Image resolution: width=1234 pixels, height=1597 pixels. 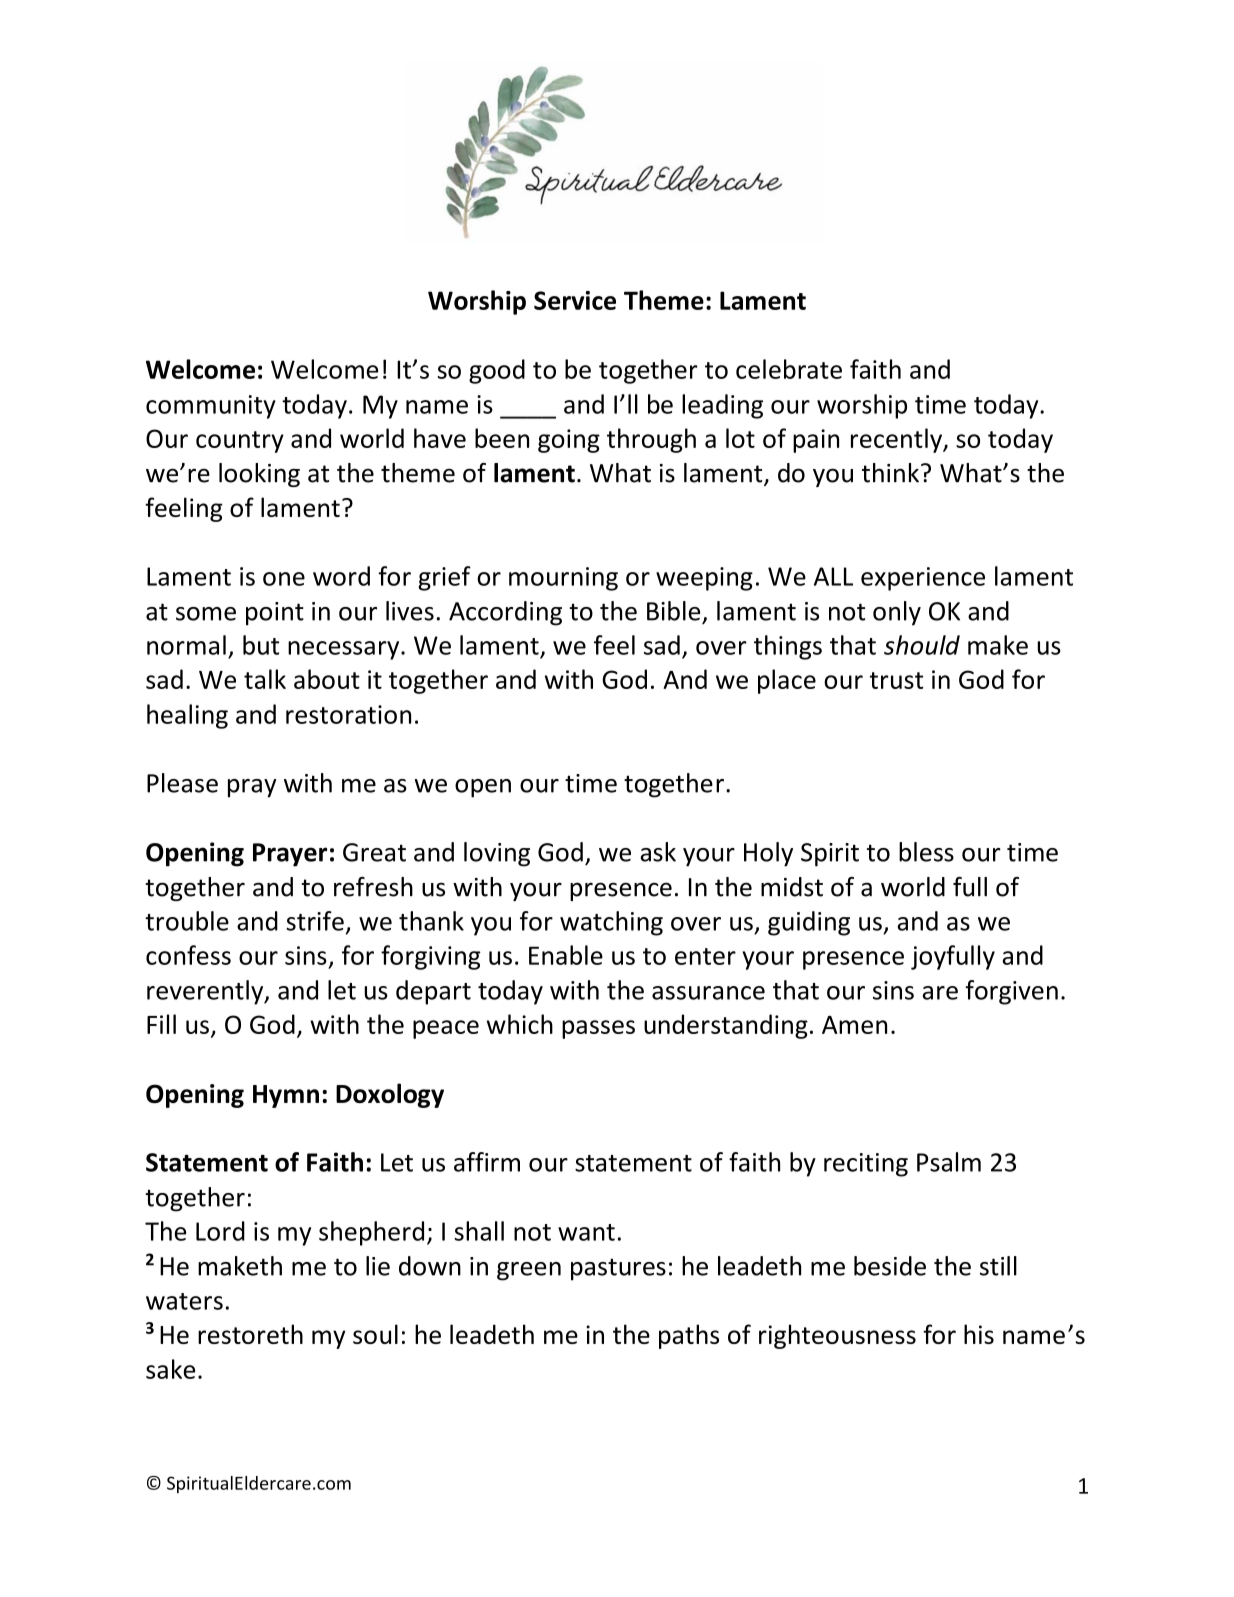 What do you see at coordinates (658, 852) in the document?
I see `ask` at bounding box center [658, 852].
